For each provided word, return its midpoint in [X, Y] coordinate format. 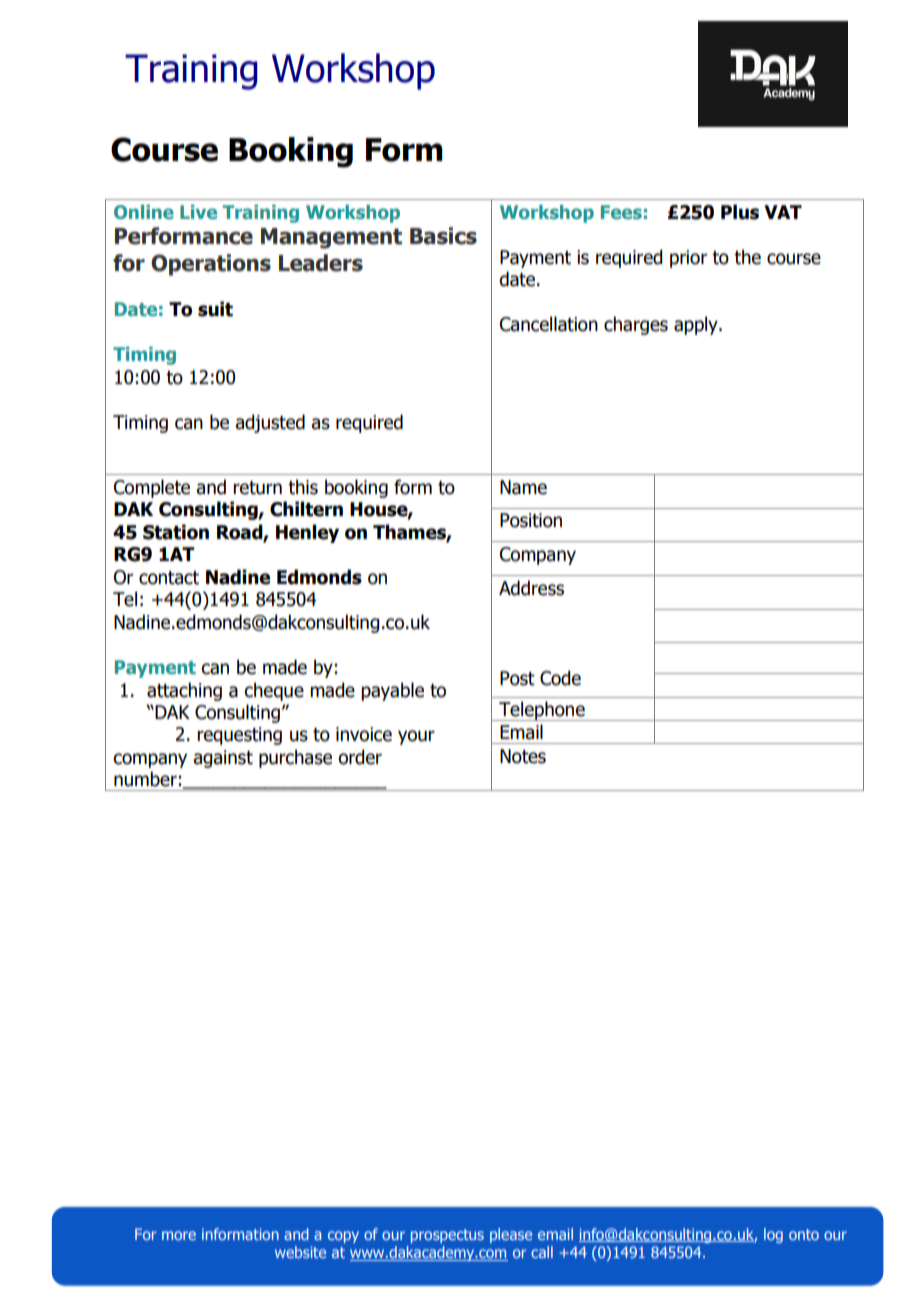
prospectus [447, 1236]
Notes [523, 756]
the [747, 257]
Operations [211, 265]
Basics [443, 236]
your [416, 737]
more [179, 1235]
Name [523, 487]
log [773, 1235]
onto [804, 1234]
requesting [239, 736]
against [223, 759]
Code [560, 678]
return [257, 488]
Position [531, 520]
